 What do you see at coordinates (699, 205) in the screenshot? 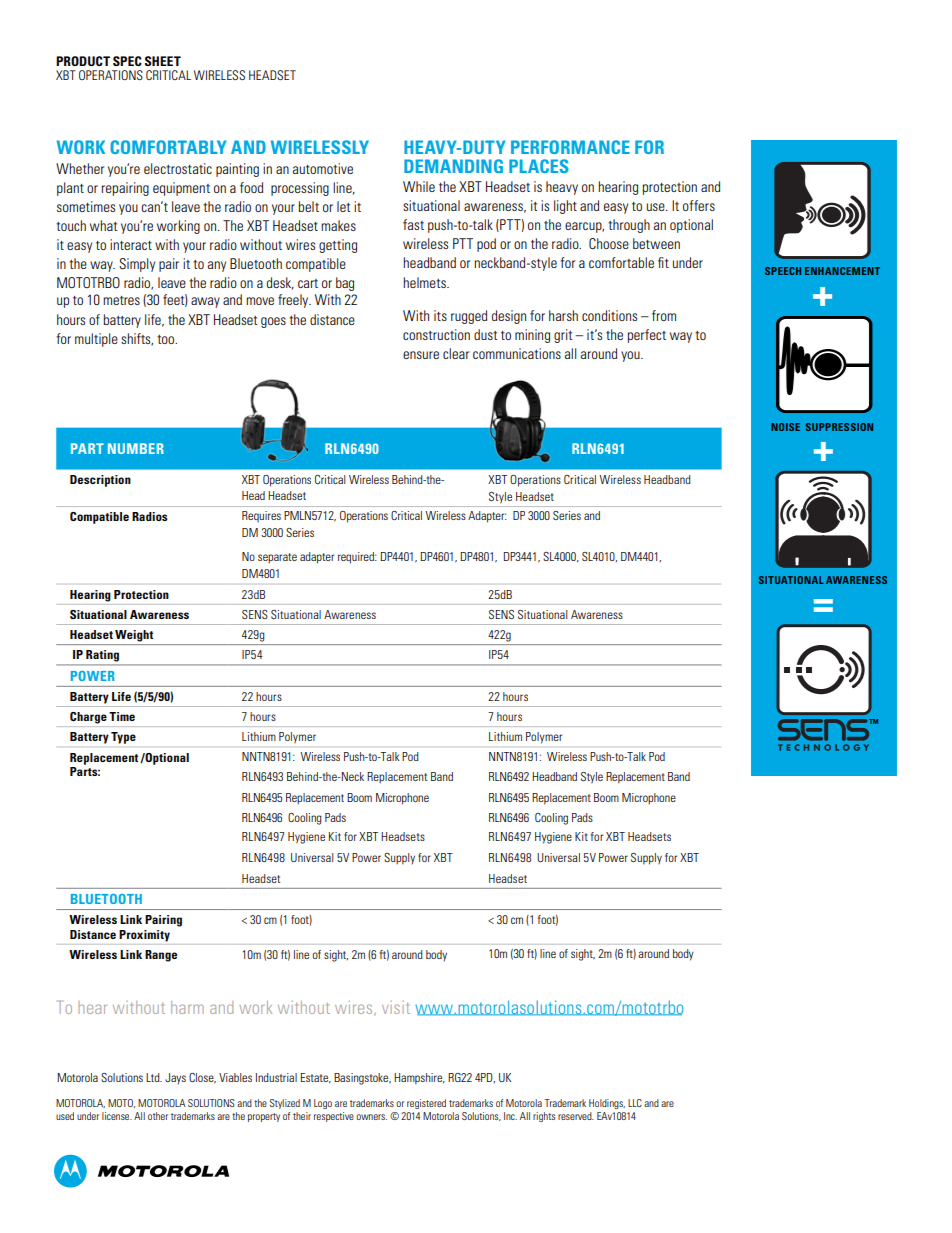
I see `offers` at bounding box center [699, 205].
